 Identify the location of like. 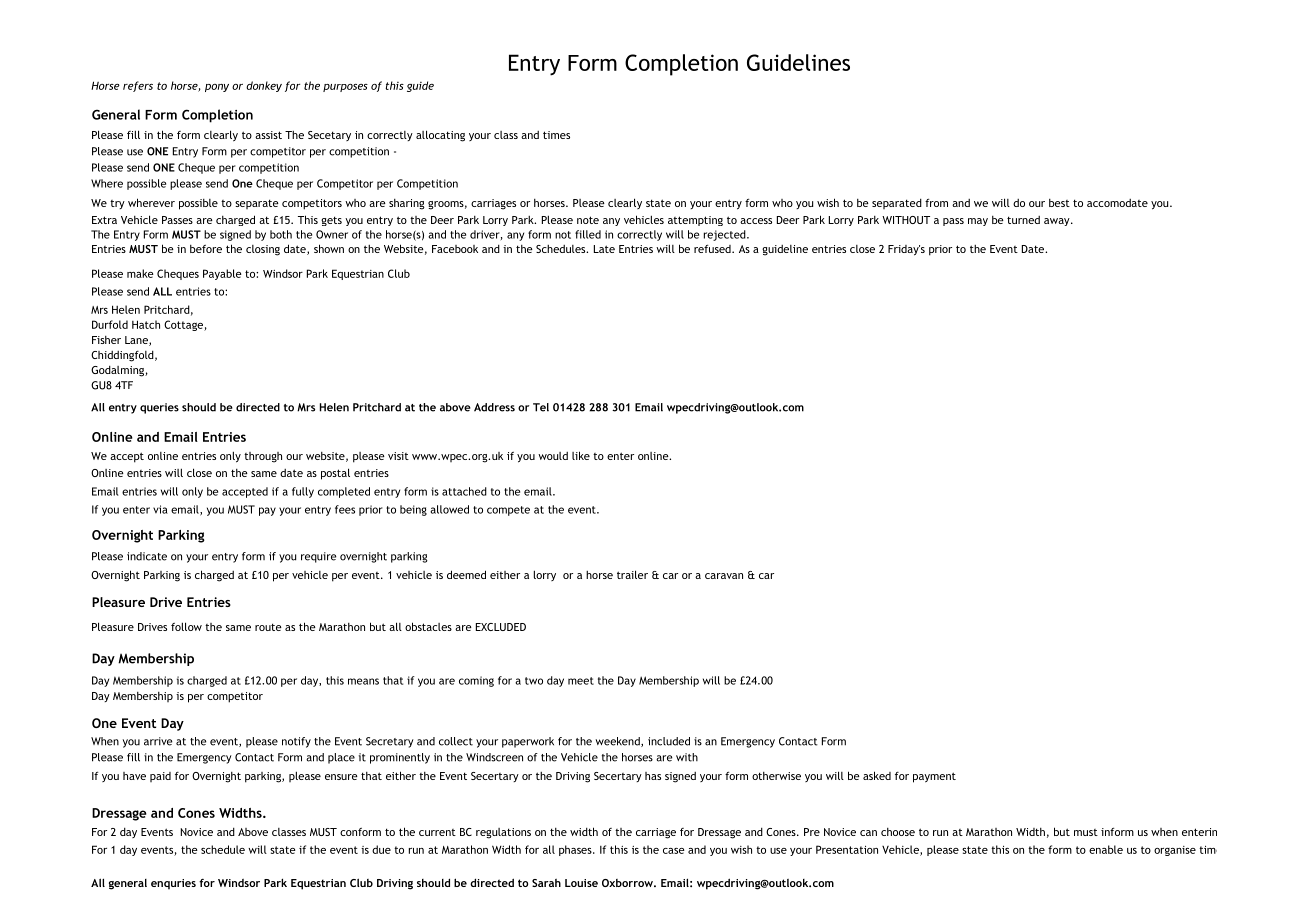
(581, 455).
